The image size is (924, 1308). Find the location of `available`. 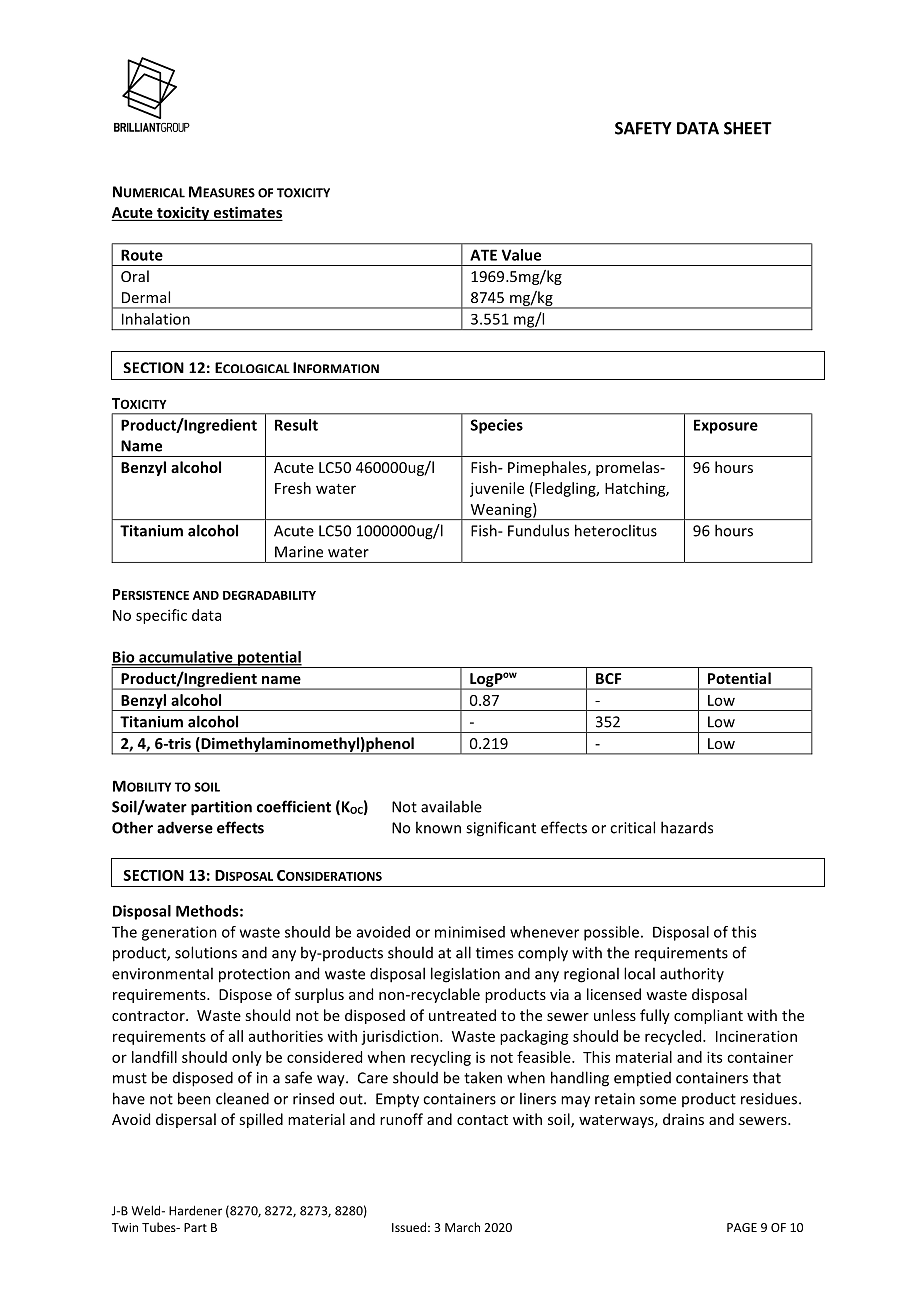

available is located at coordinates (451, 806).
